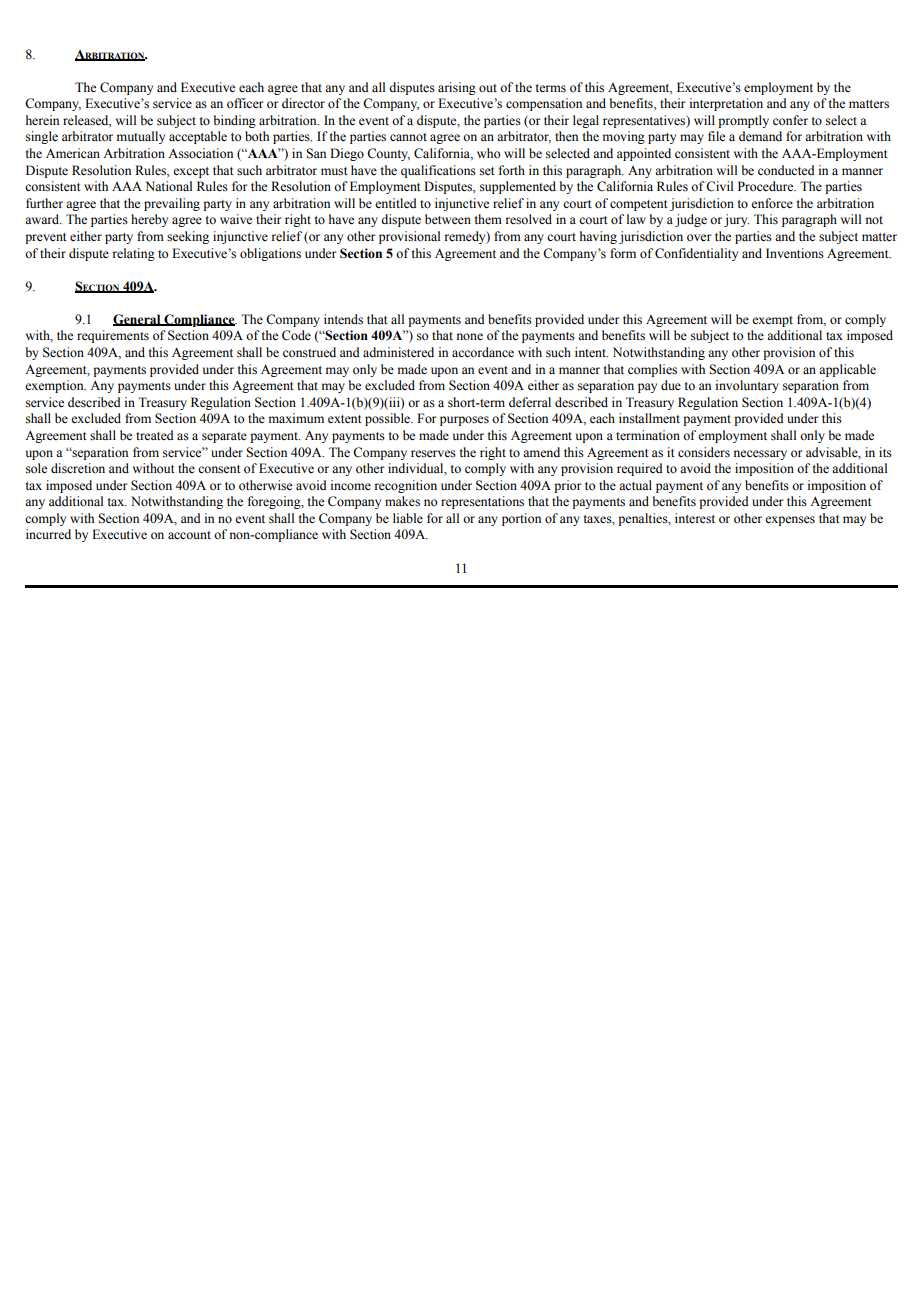 This image has height=1308, width=924. Describe the element at coordinates (134, 254) in the image. I see `relating` at that location.
